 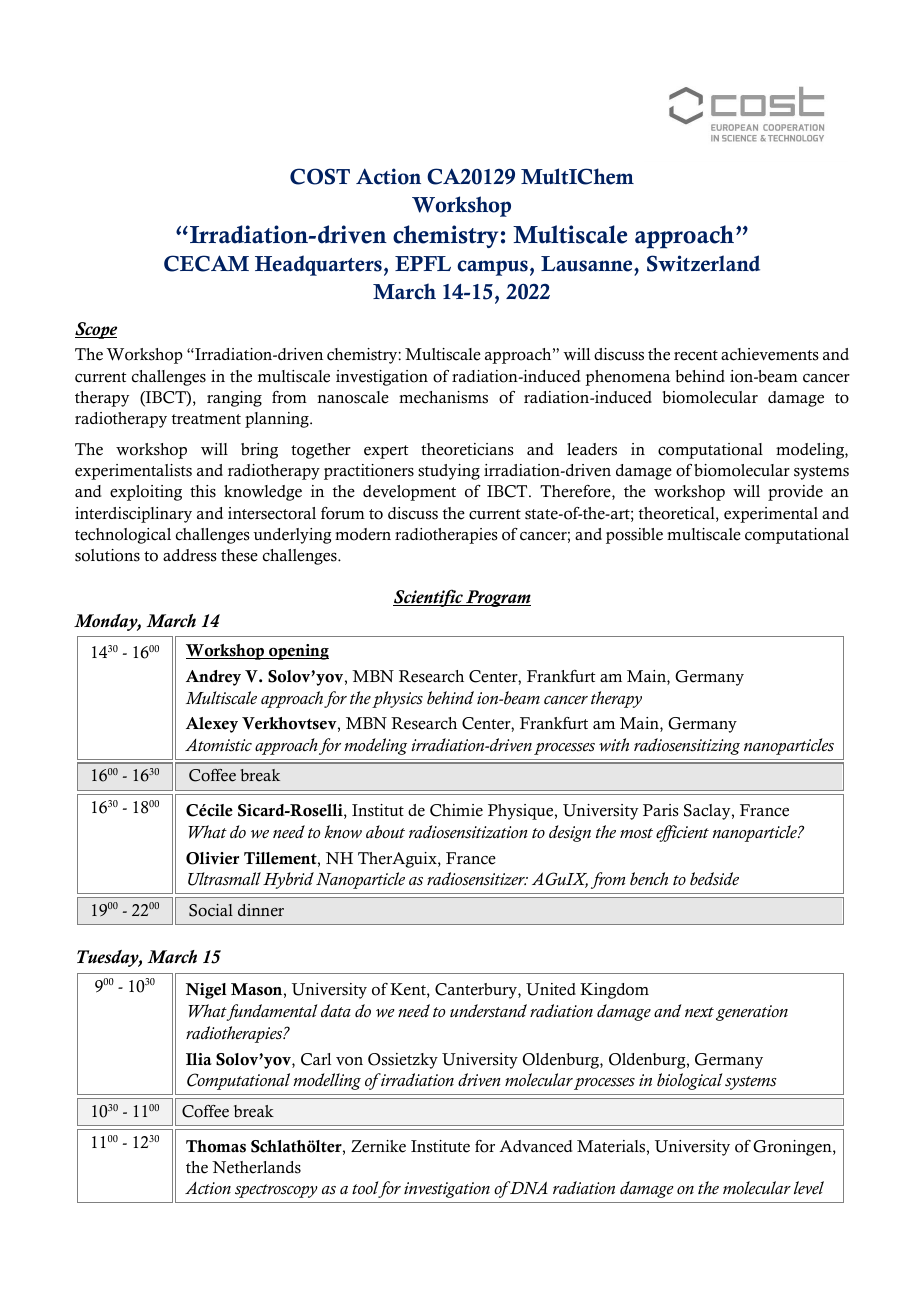 What do you see at coordinates (423, 263) in the document?
I see `EPFL` at bounding box center [423, 263].
